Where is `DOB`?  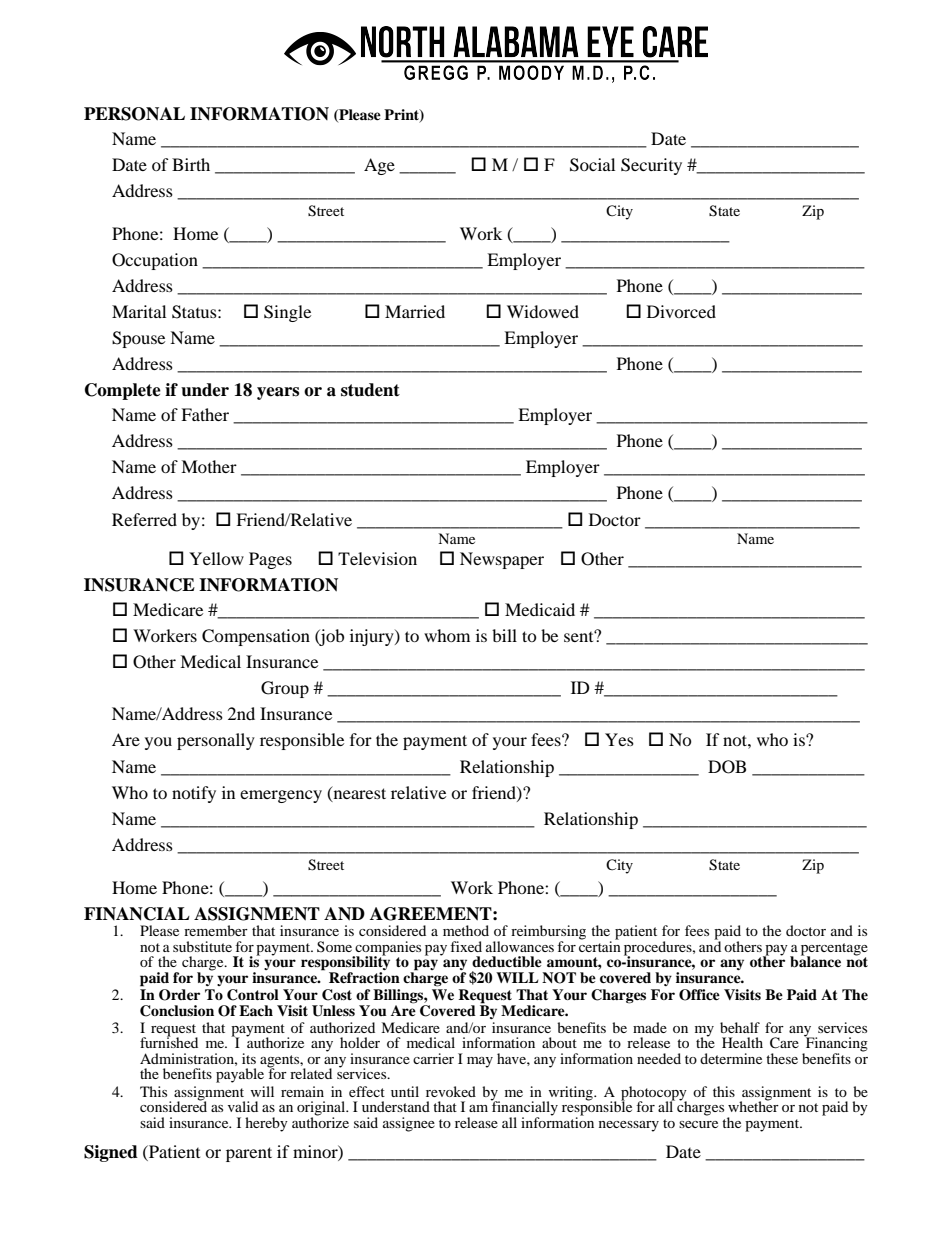 DOB is located at coordinates (727, 767).
